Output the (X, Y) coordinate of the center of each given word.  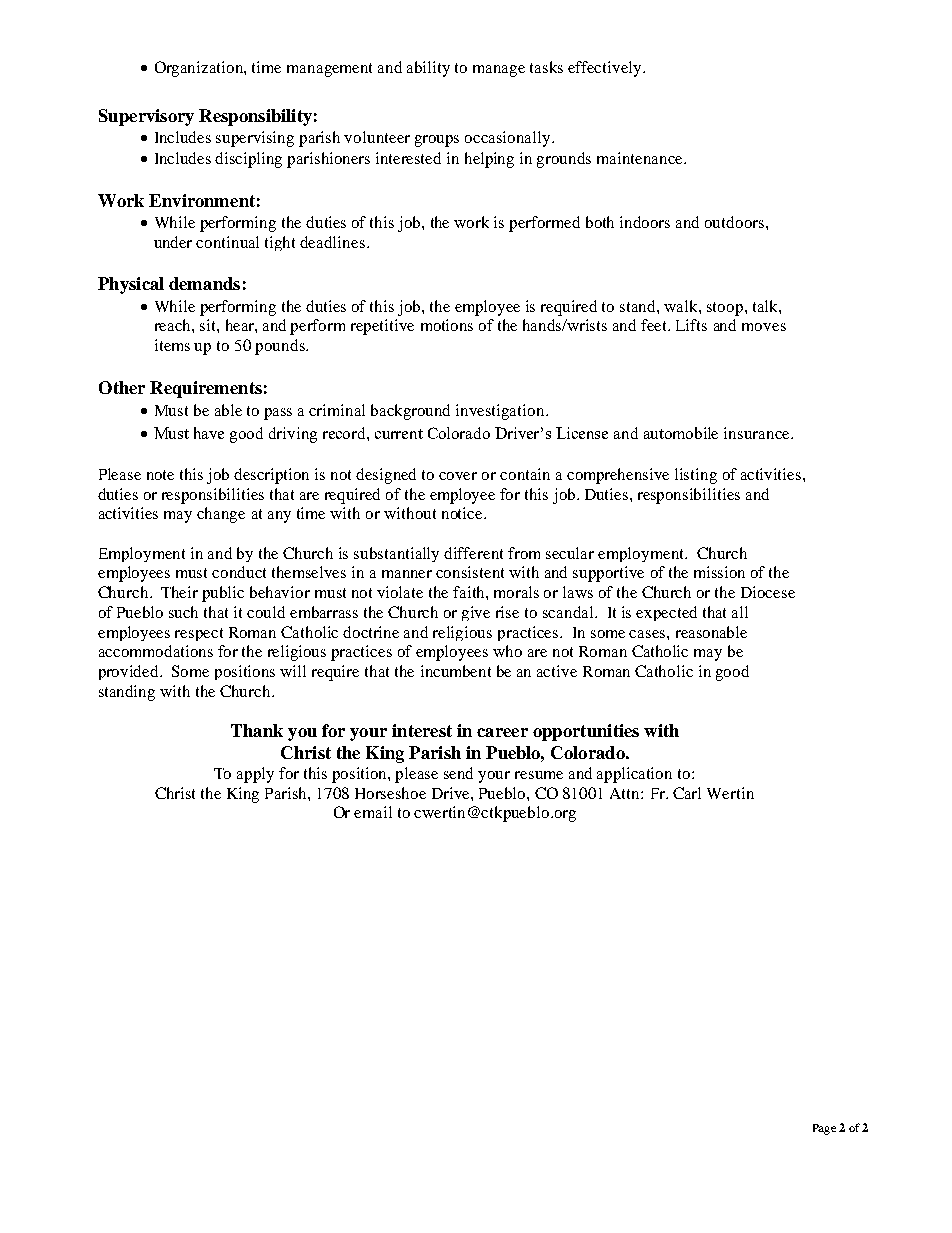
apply (255, 775)
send (458, 773)
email (373, 812)
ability (428, 69)
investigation (501, 412)
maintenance (641, 158)
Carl (687, 793)
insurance (758, 433)
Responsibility (255, 117)
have (209, 433)
